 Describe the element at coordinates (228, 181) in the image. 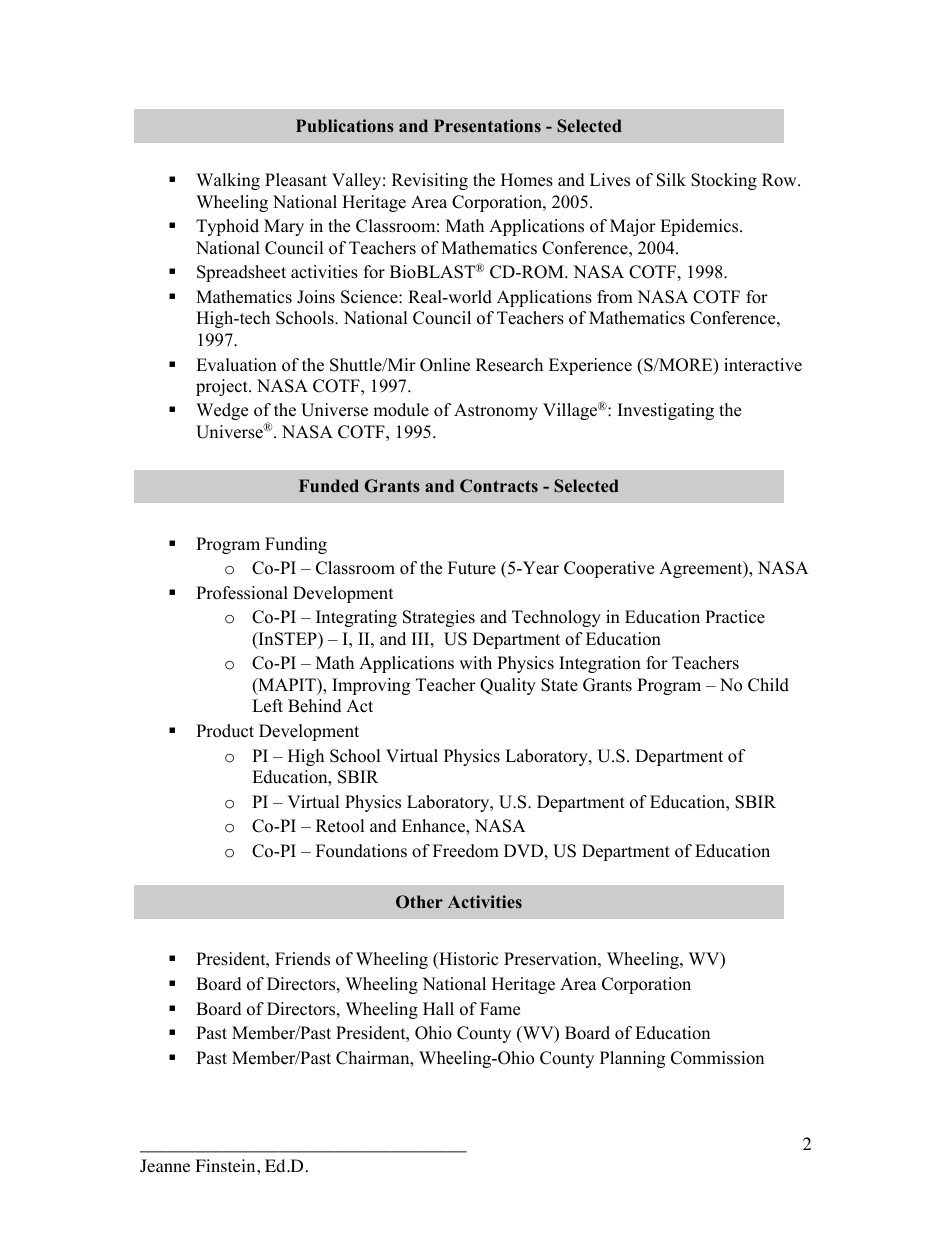

I see `Walking` at that location.
